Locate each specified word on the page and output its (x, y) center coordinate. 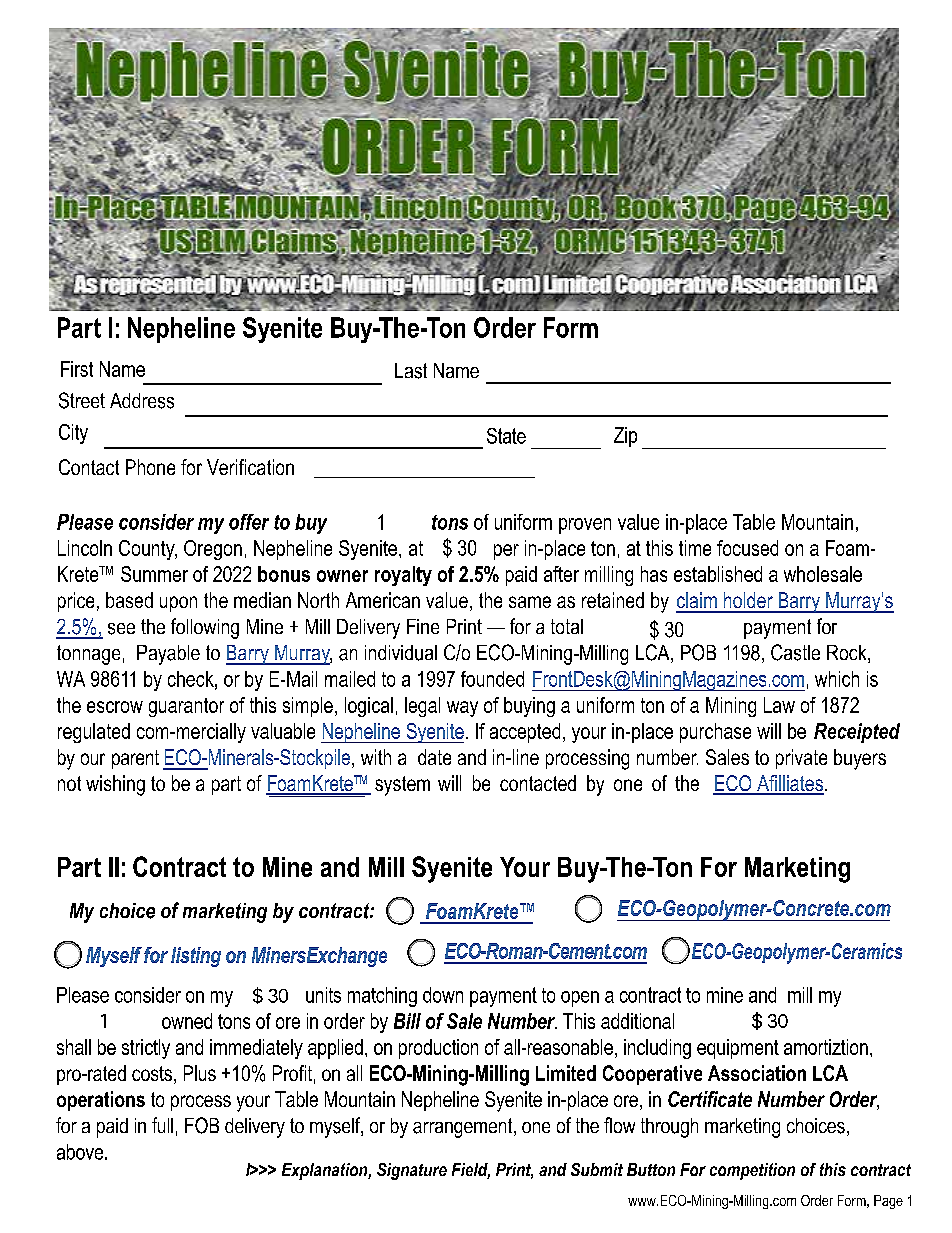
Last (411, 371)
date (434, 757)
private (801, 759)
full (162, 1125)
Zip (625, 437)
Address (142, 401)
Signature (412, 1171)
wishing (115, 785)
